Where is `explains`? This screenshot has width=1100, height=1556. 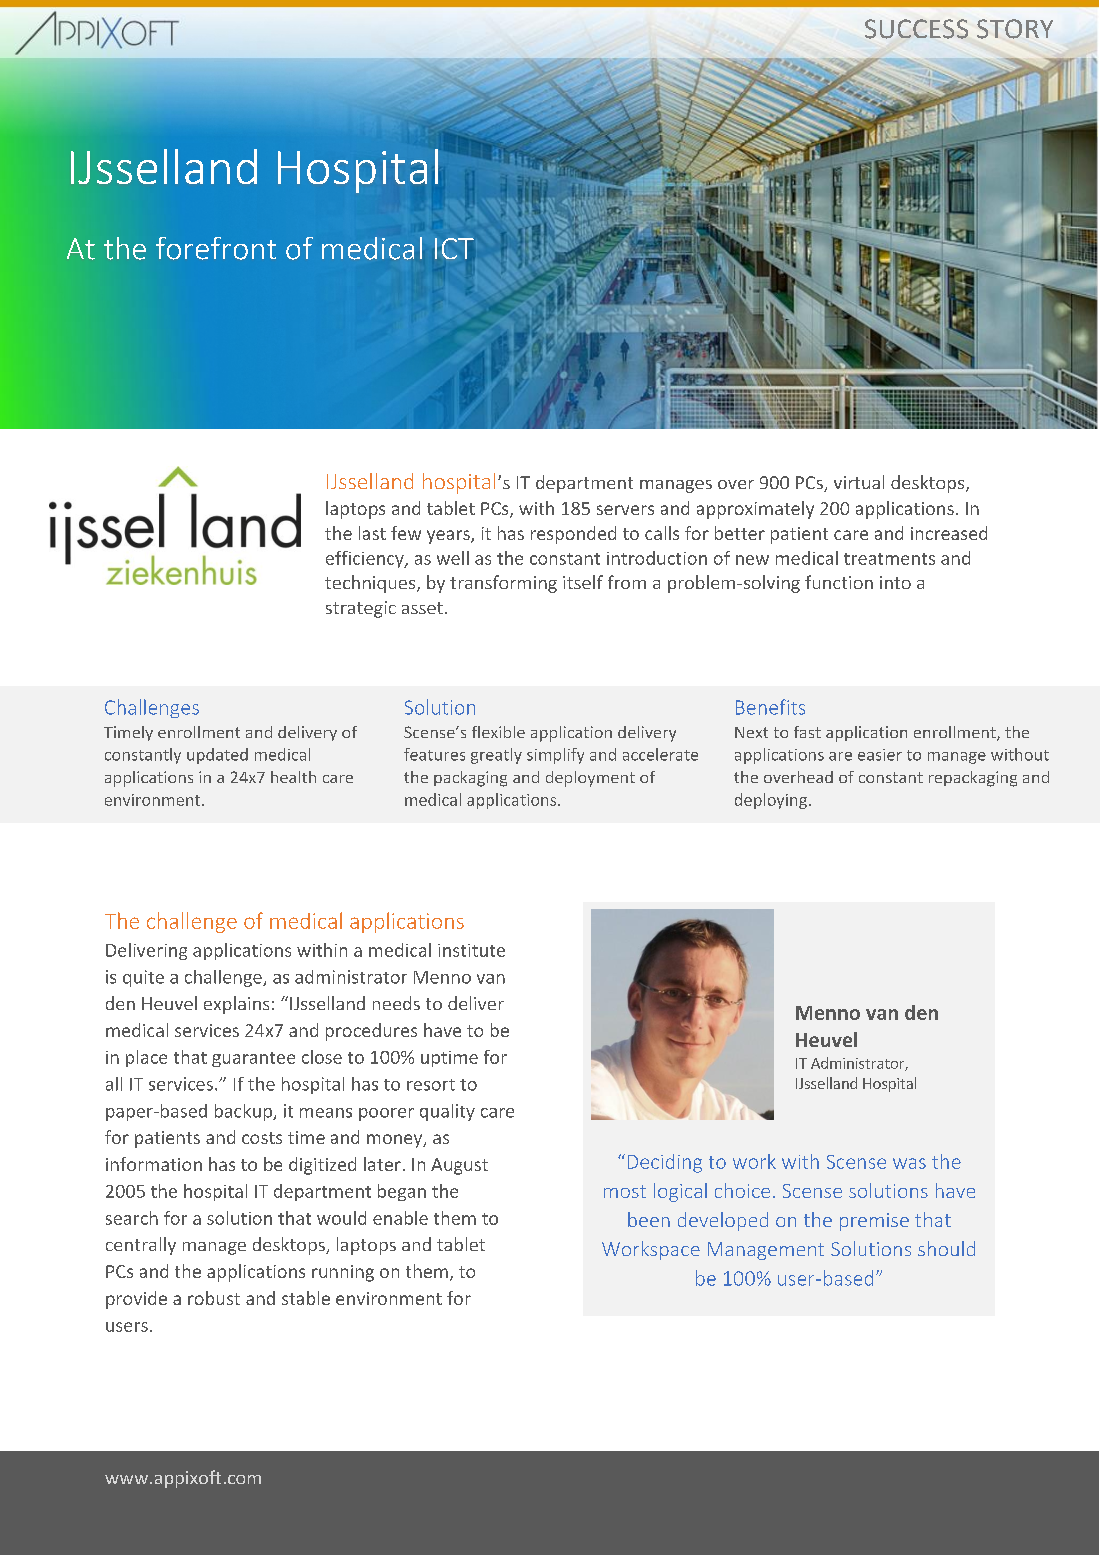 explains is located at coordinates (236, 1005).
